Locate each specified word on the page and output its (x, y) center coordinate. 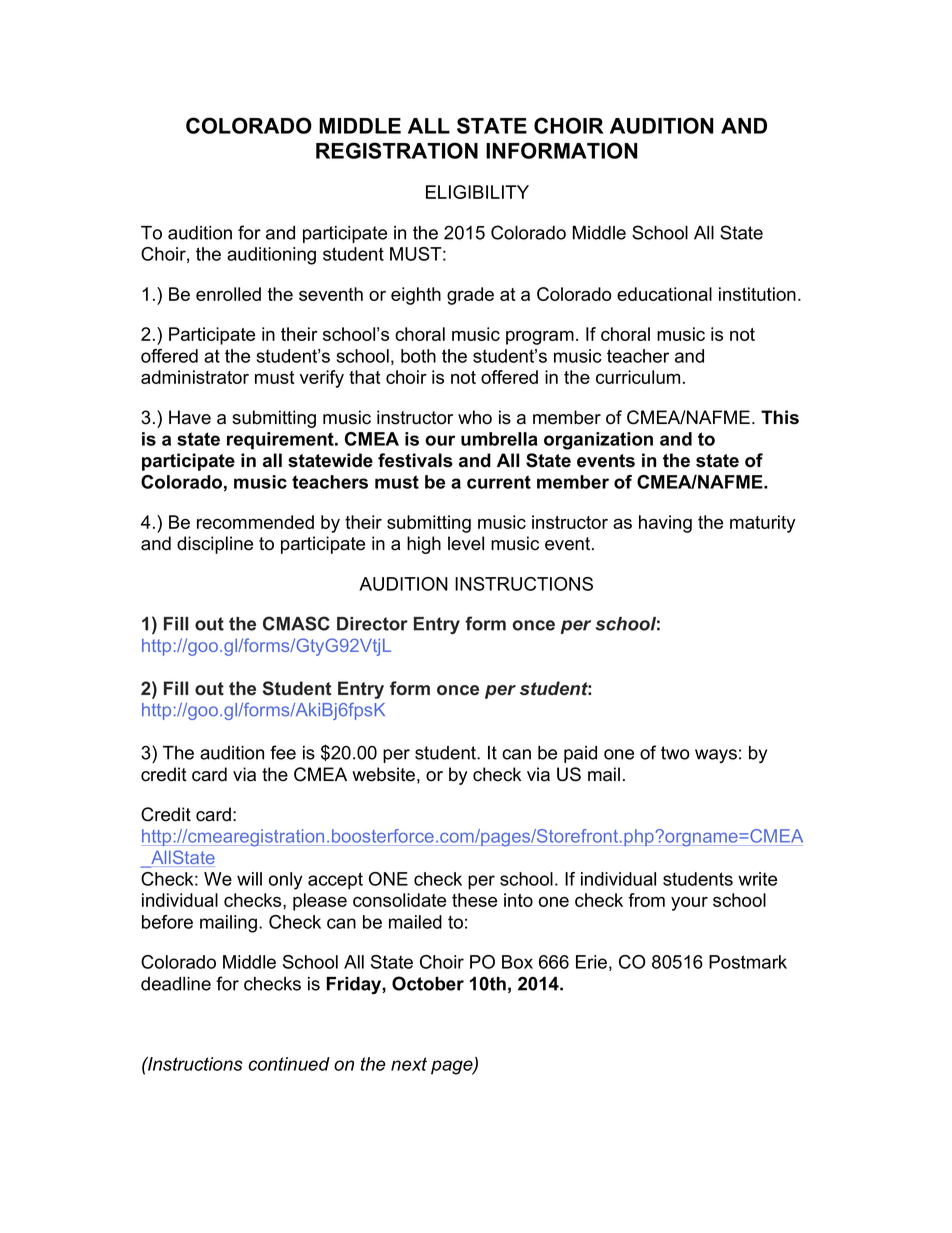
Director (372, 624)
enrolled (228, 294)
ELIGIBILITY (477, 192)
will (249, 879)
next (409, 1064)
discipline (215, 545)
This (780, 417)
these (474, 900)
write (757, 879)
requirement (281, 441)
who (475, 417)
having (665, 524)
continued (289, 1064)
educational (664, 294)
